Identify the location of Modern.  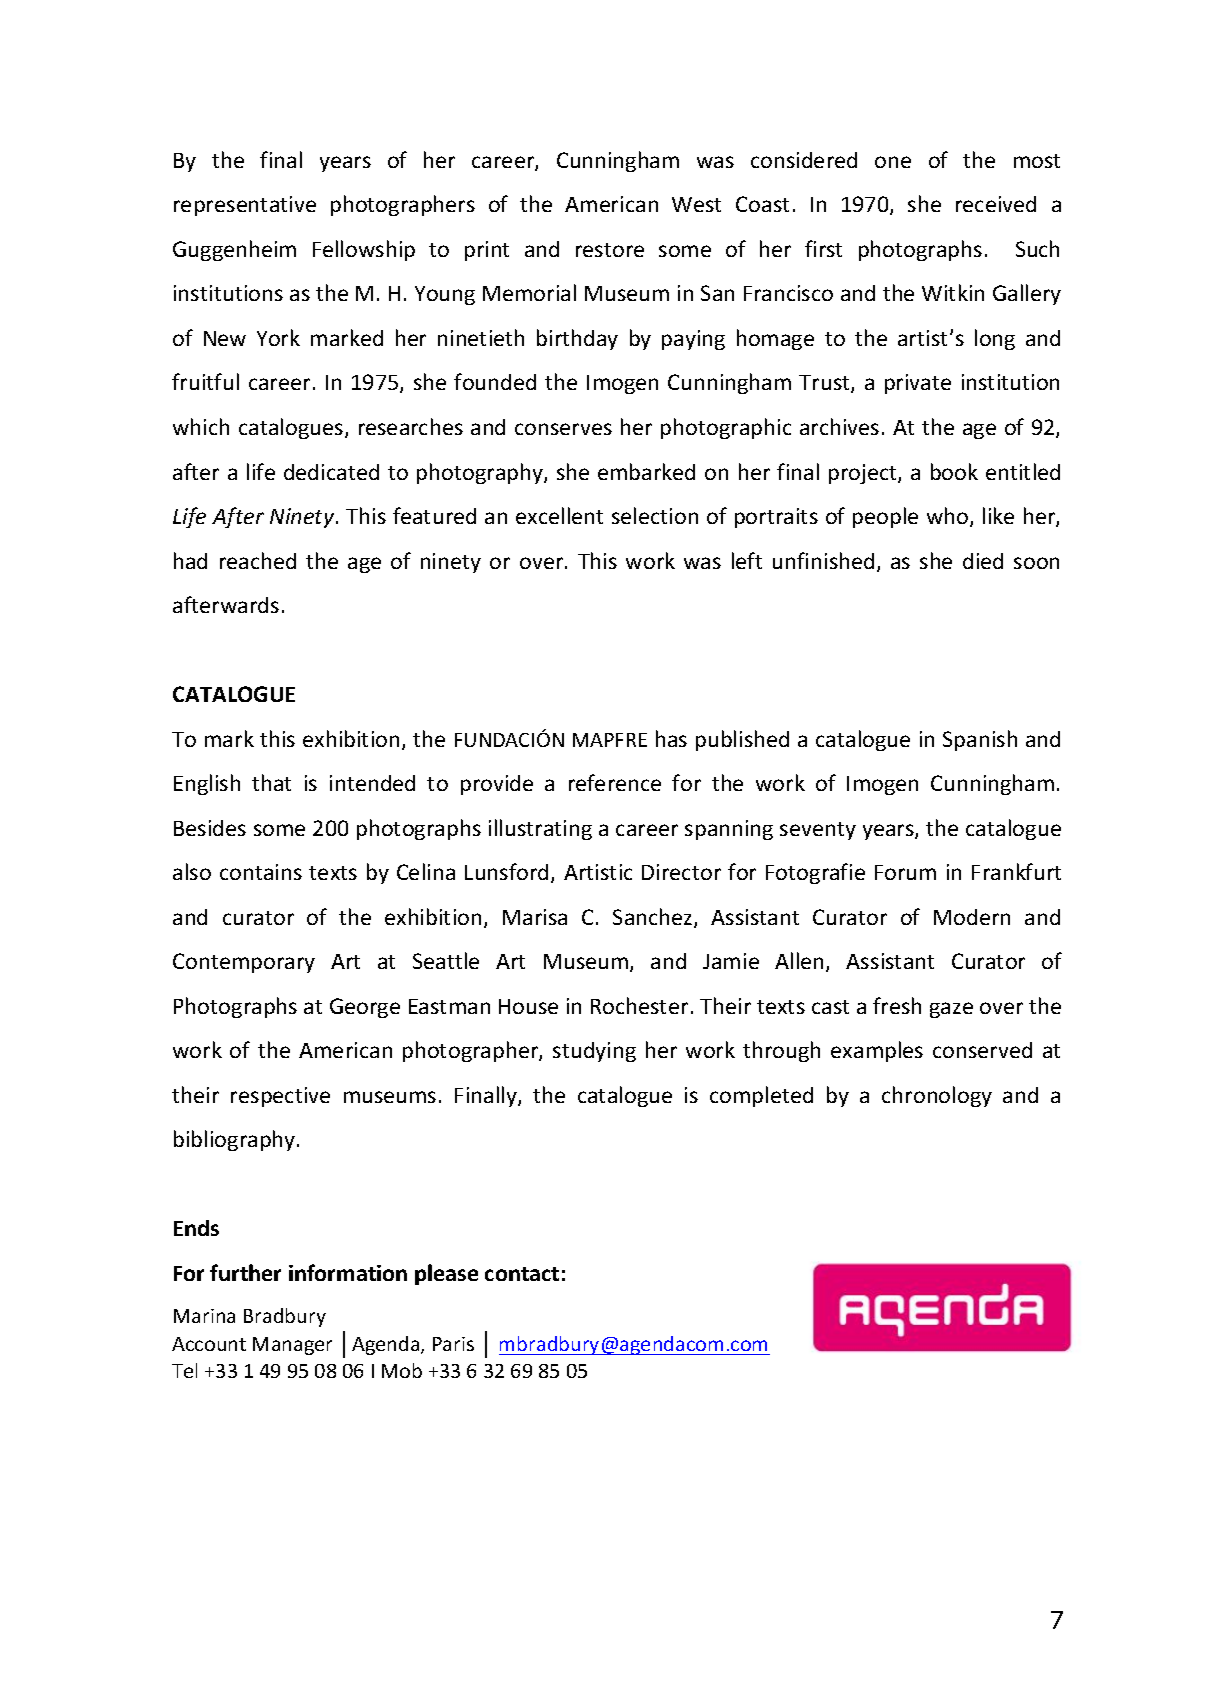
(972, 917).
